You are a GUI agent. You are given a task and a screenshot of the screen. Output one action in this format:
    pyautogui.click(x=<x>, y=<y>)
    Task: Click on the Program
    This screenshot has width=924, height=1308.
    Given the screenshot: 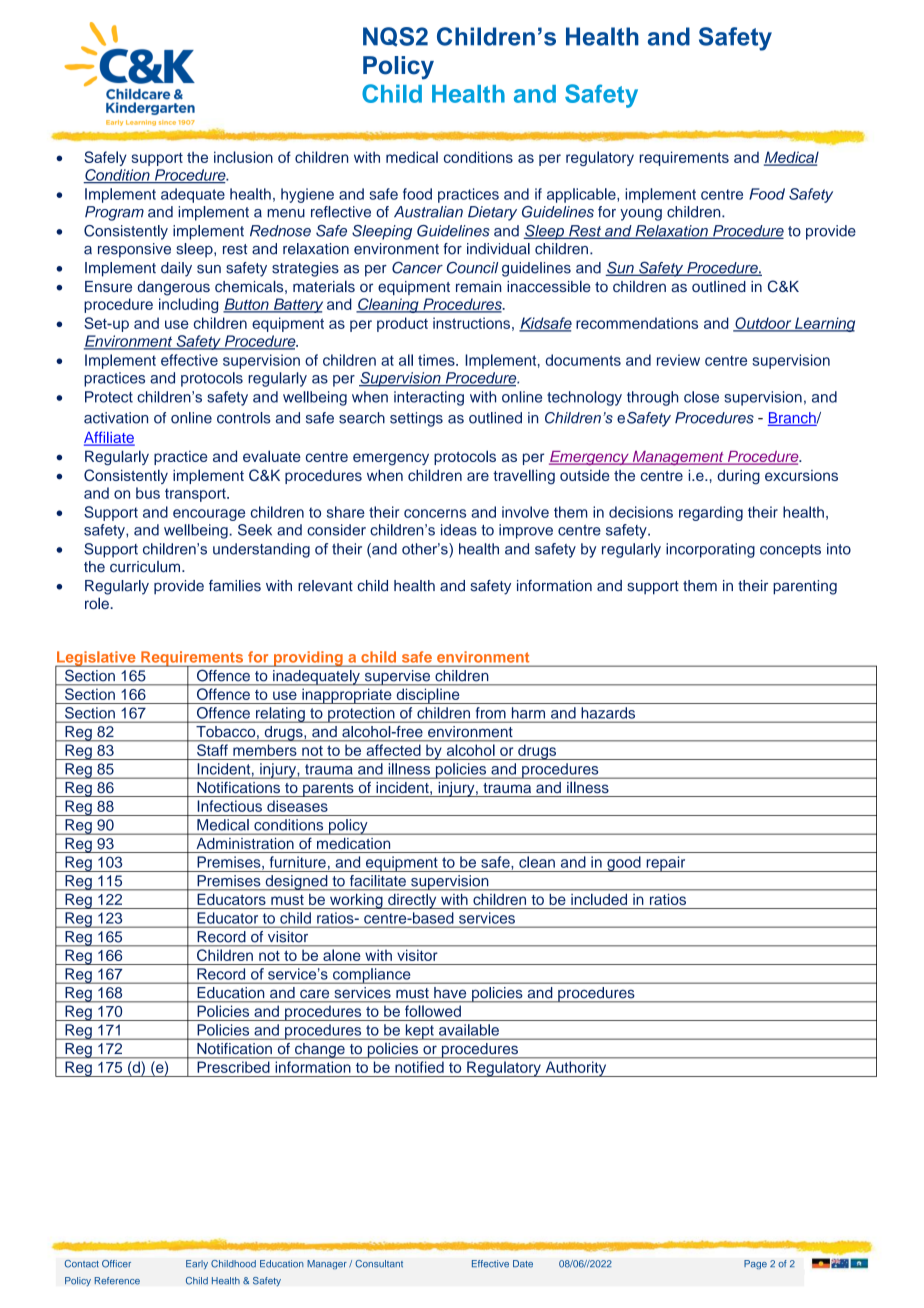 What is the action you would take?
    pyautogui.click(x=114, y=213)
